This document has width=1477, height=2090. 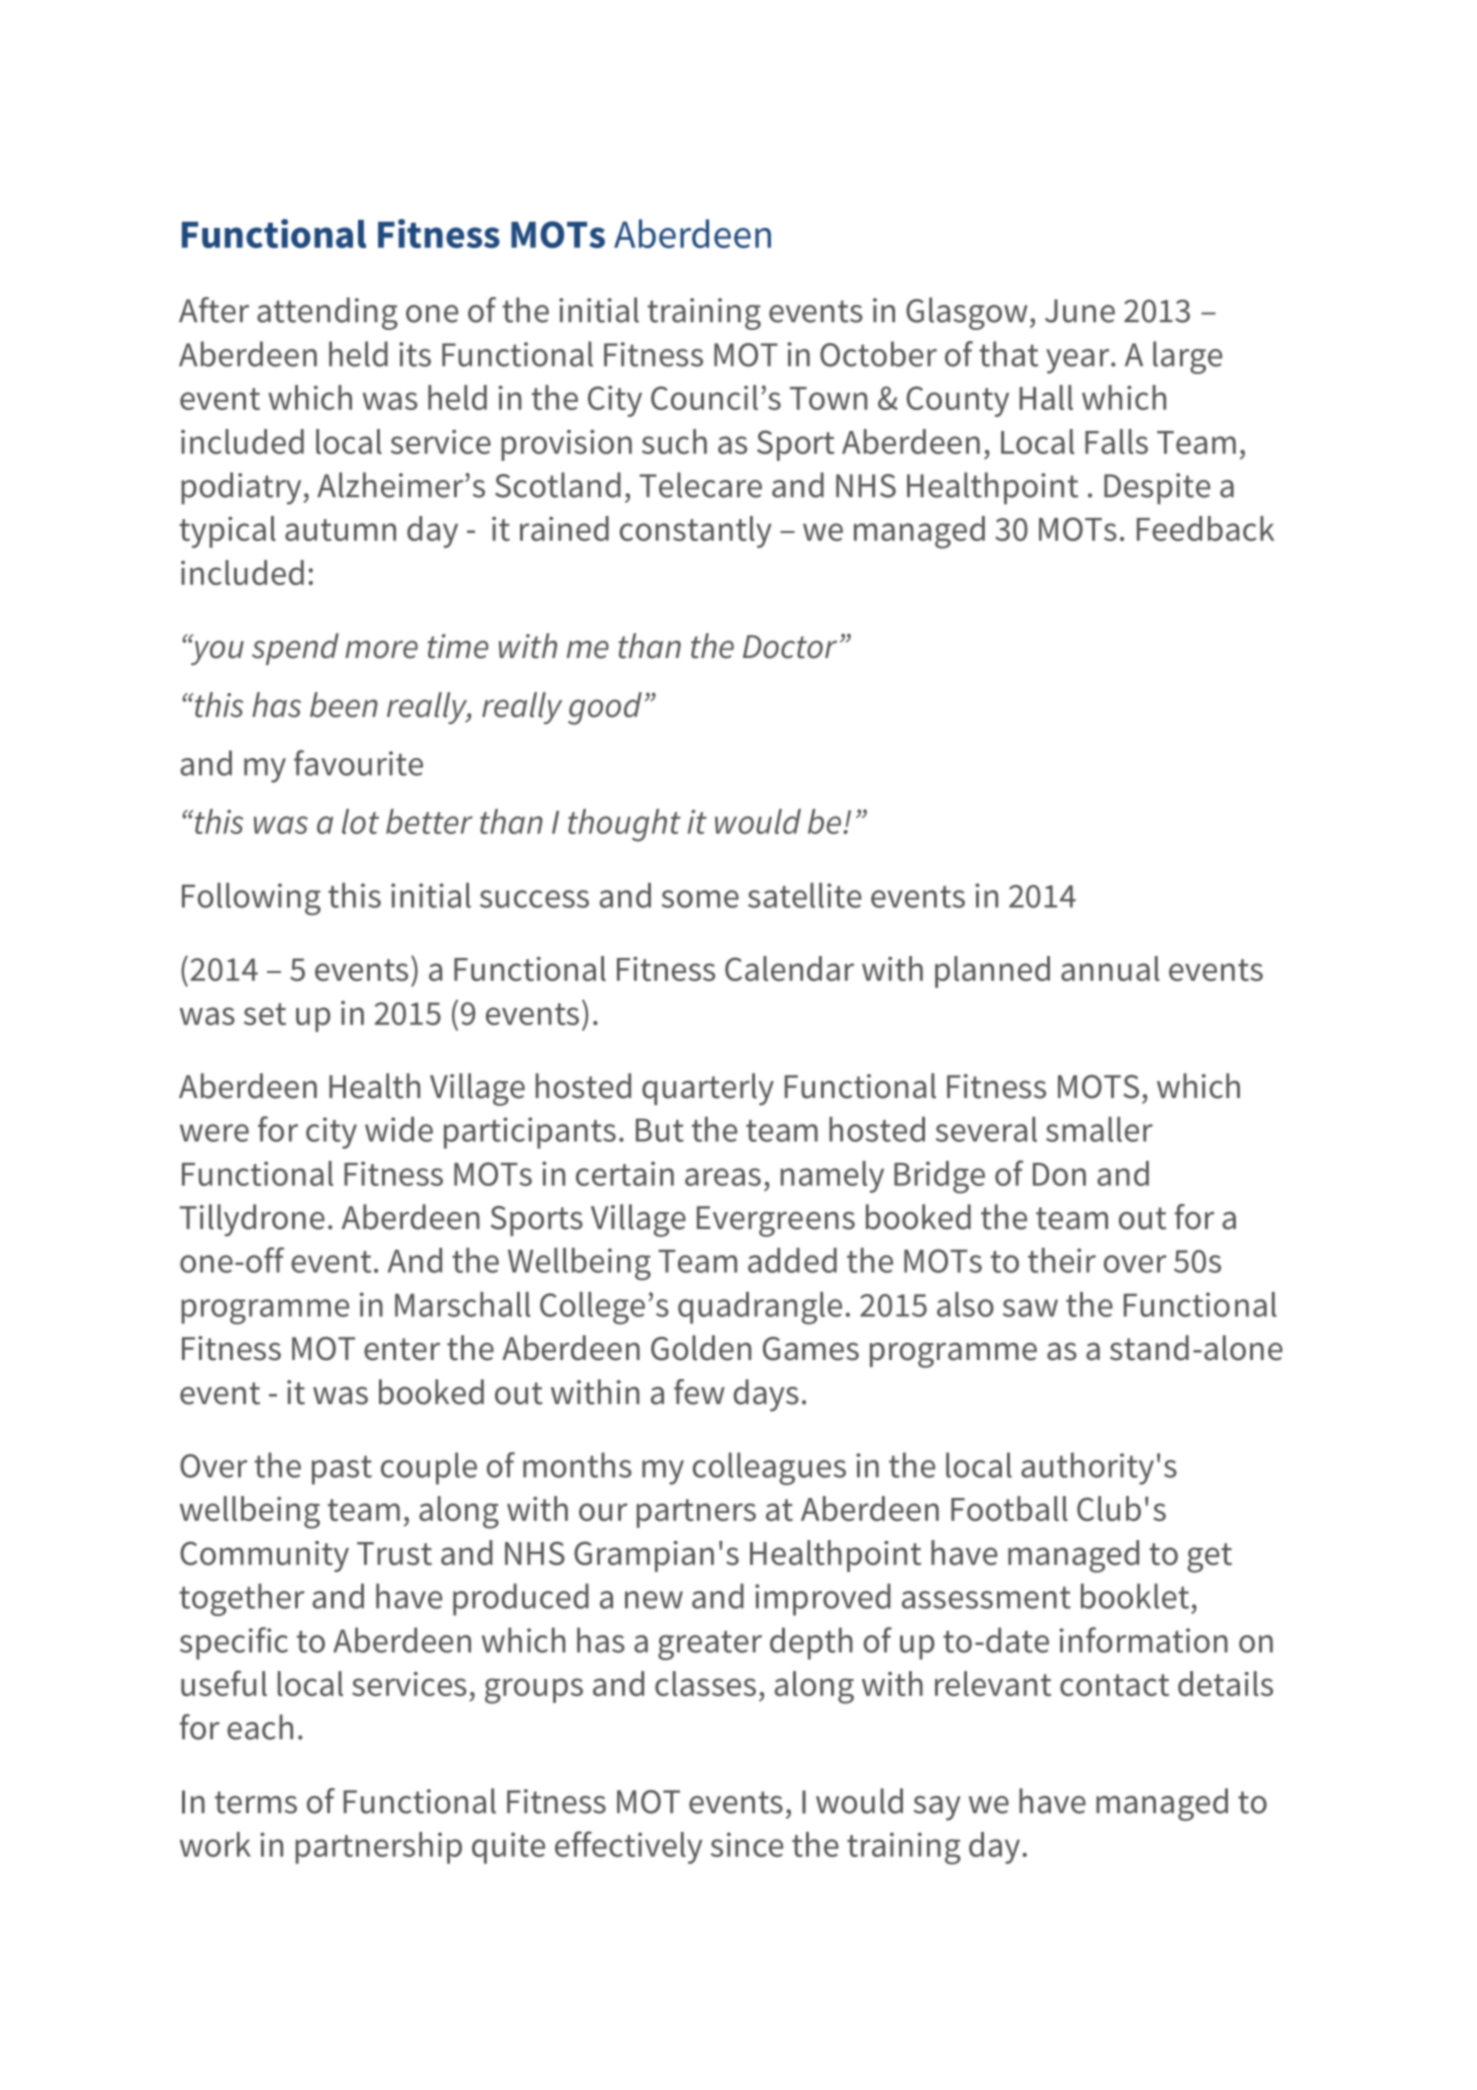 I want to click on since, so click(x=747, y=1844).
